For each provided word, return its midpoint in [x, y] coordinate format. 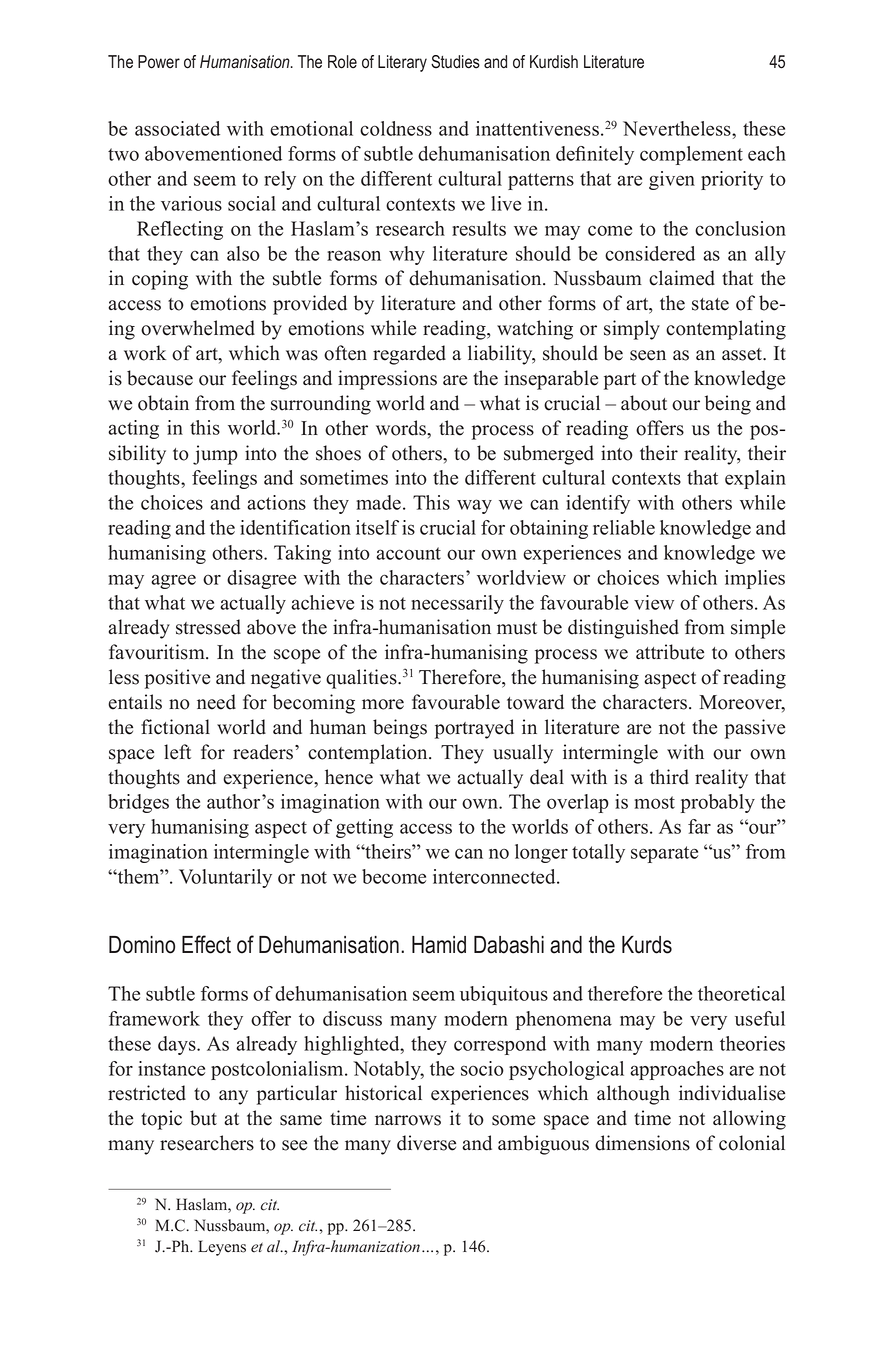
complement [691, 155]
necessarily [457, 604]
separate [664, 854]
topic [161, 1120]
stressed [208, 627]
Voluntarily [225, 878]
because [160, 378]
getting [364, 828]
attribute [670, 652]
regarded [409, 355]
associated [177, 128]
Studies [455, 62]
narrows [408, 1120]
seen [648, 355]
